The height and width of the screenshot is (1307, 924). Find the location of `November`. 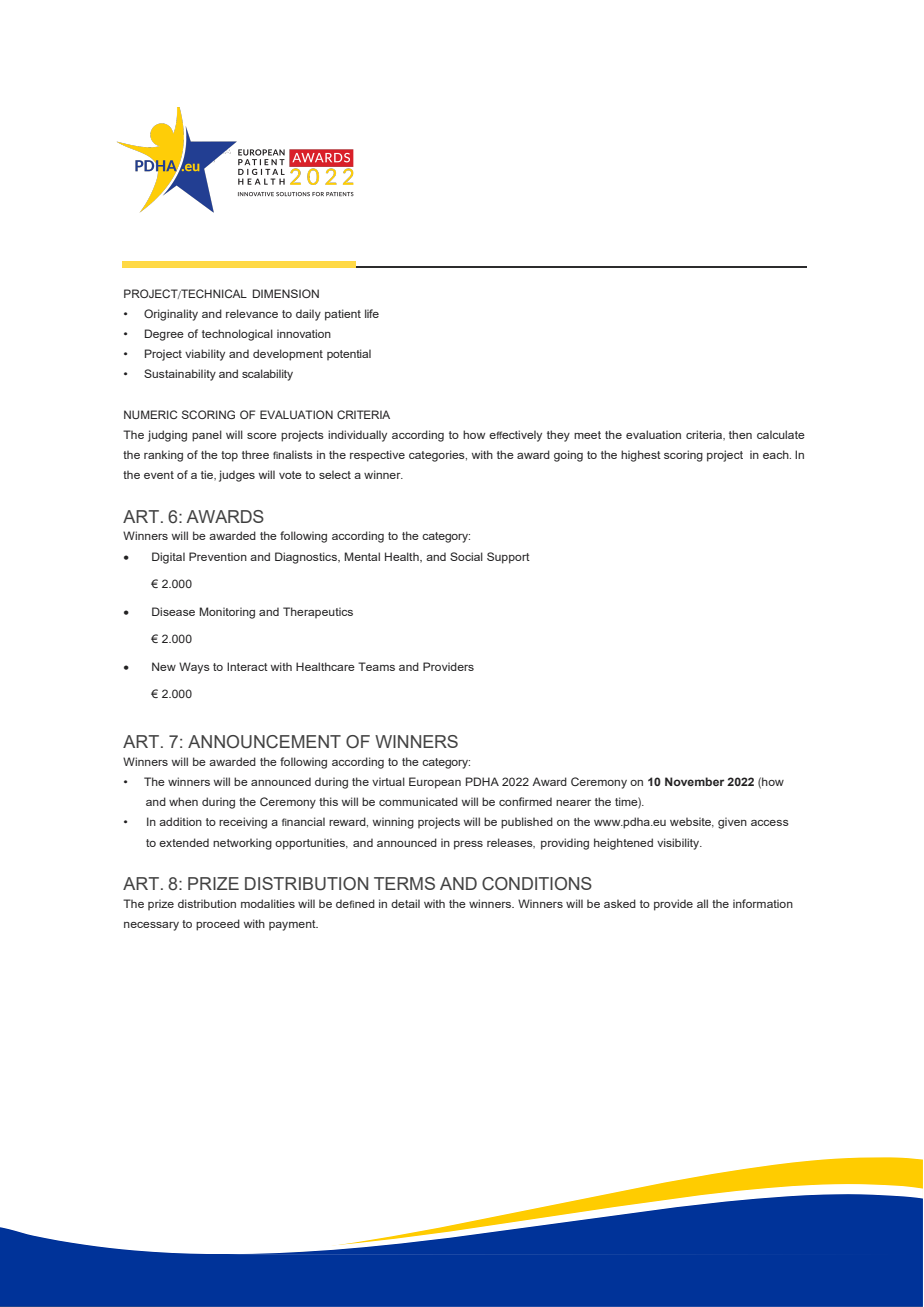

November is located at coordinates (694, 781).
